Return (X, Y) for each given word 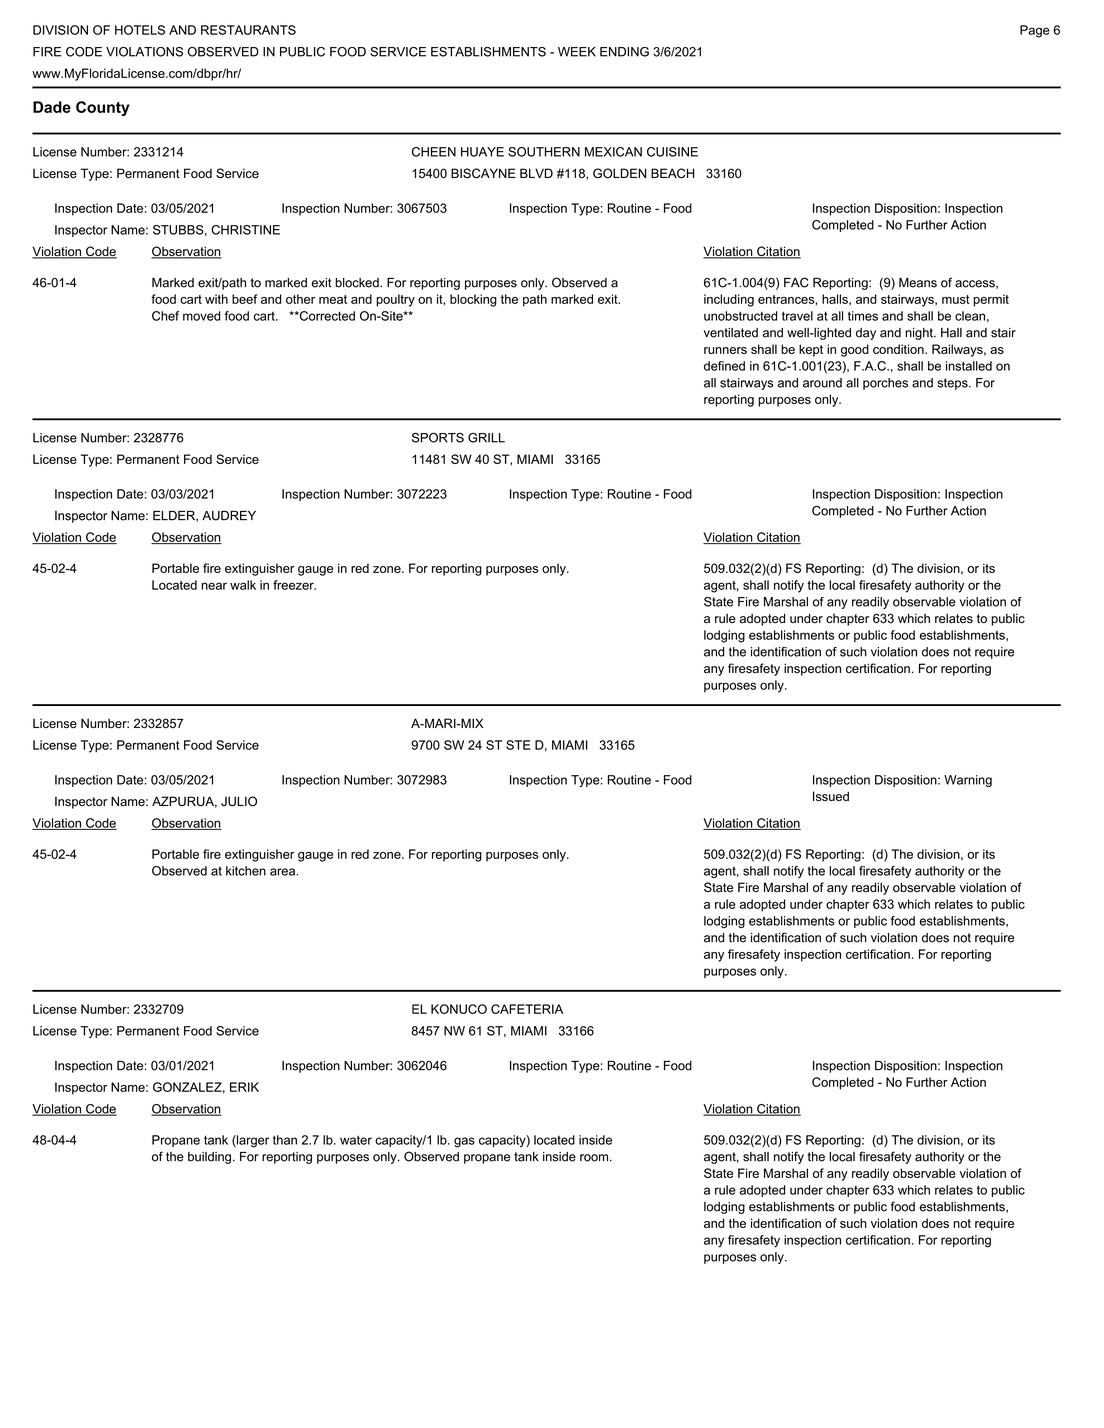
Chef (165, 316)
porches (885, 384)
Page (1035, 31)
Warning (968, 781)
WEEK (577, 52)
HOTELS (140, 30)
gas (464, 1142)
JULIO (239, 801)
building (209, 1158)
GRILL (486, 438)
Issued (831, 796)
